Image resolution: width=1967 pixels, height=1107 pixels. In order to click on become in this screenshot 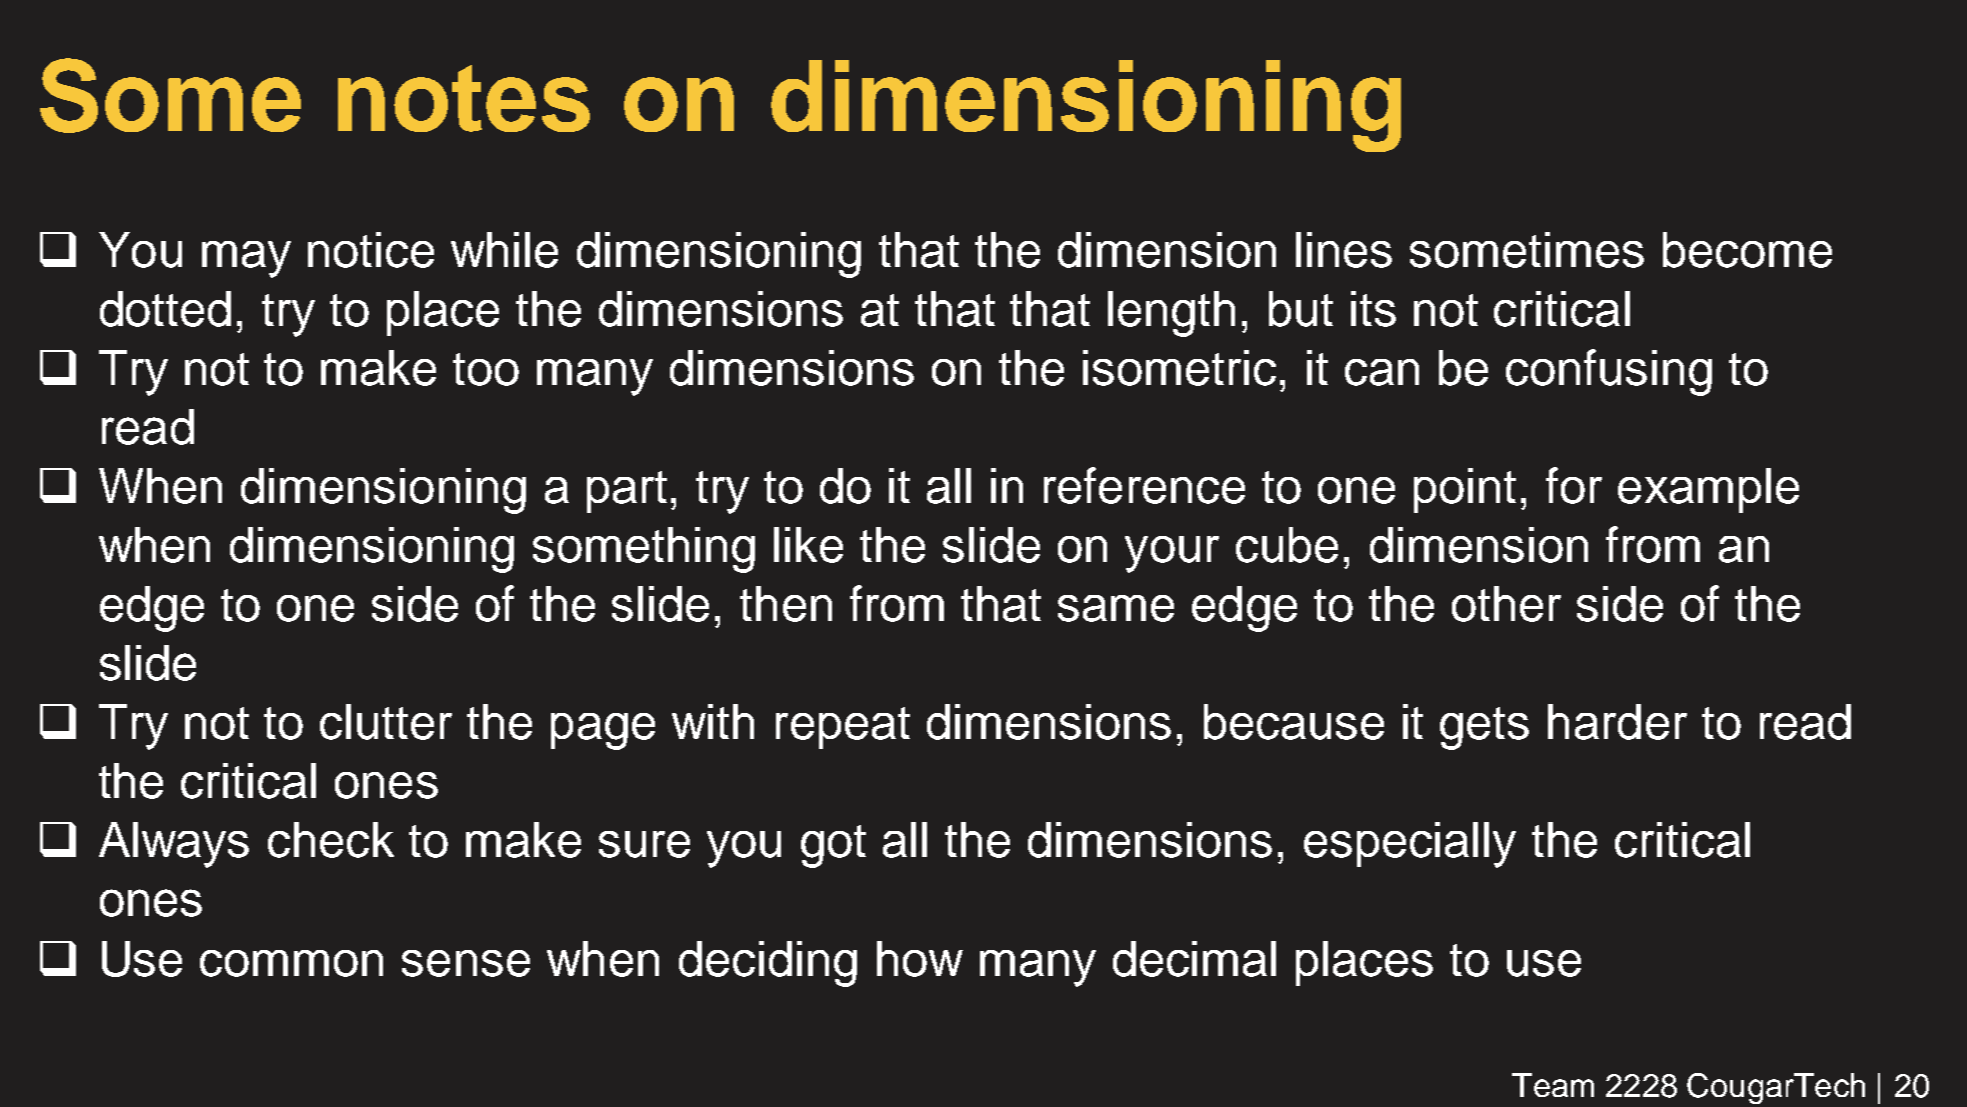, I will do `click(1747, 250)`.
